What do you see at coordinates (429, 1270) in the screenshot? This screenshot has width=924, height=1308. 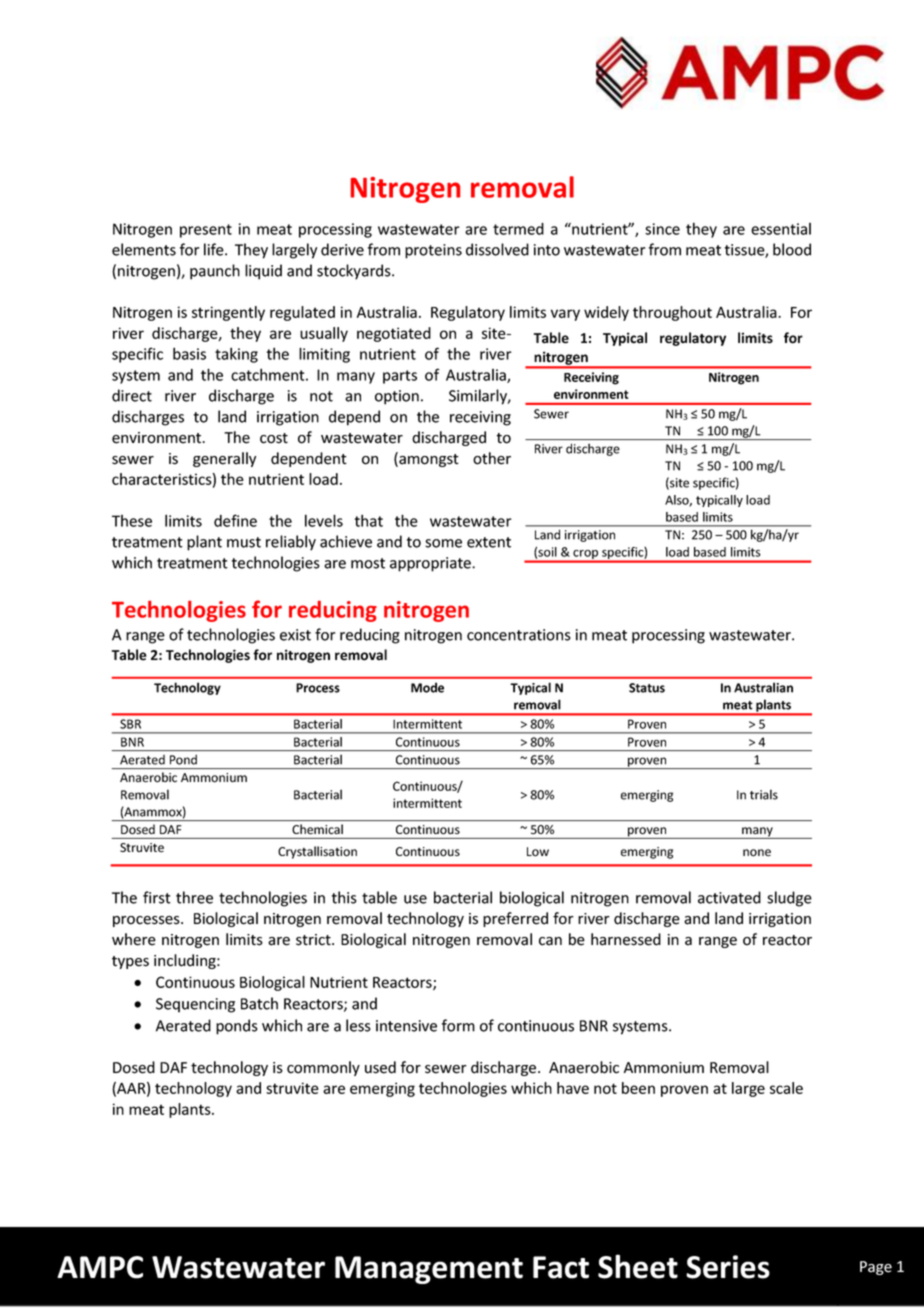 I see `Management` at bounding box center [429, 1270].
